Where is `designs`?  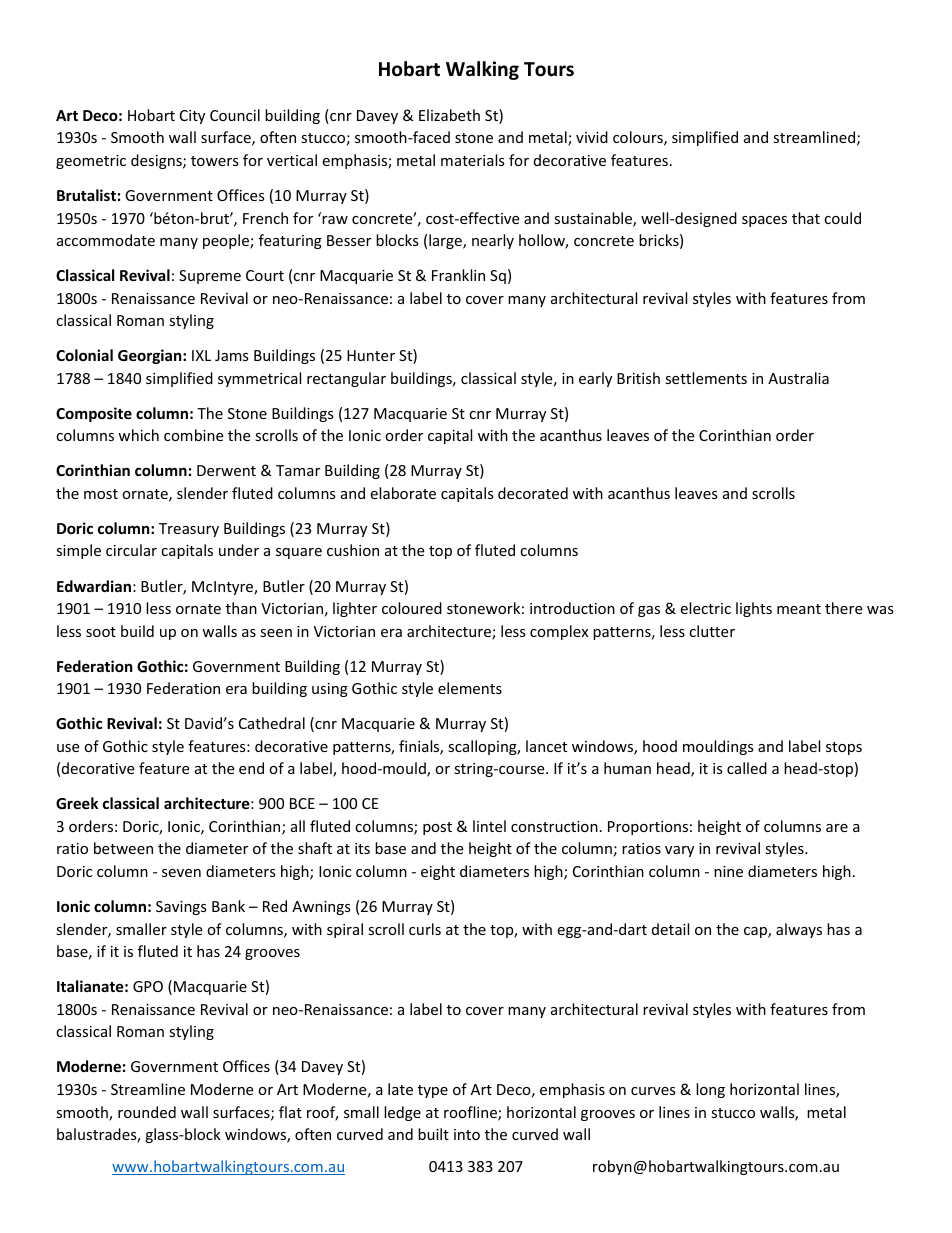 designs is located at coordinates (157, 161).
